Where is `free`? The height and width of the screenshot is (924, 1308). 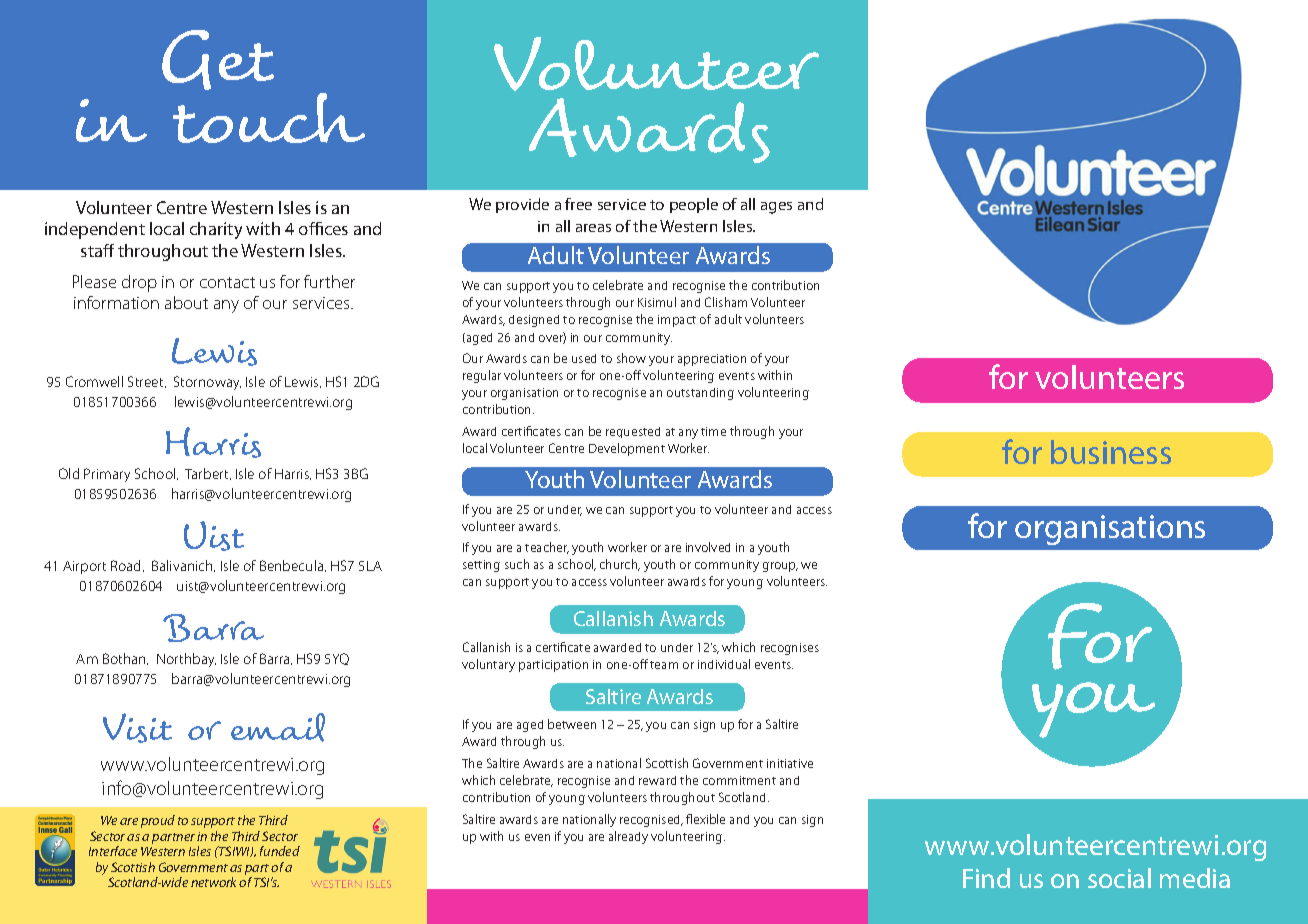 free is located at coordinates (578, 204).
